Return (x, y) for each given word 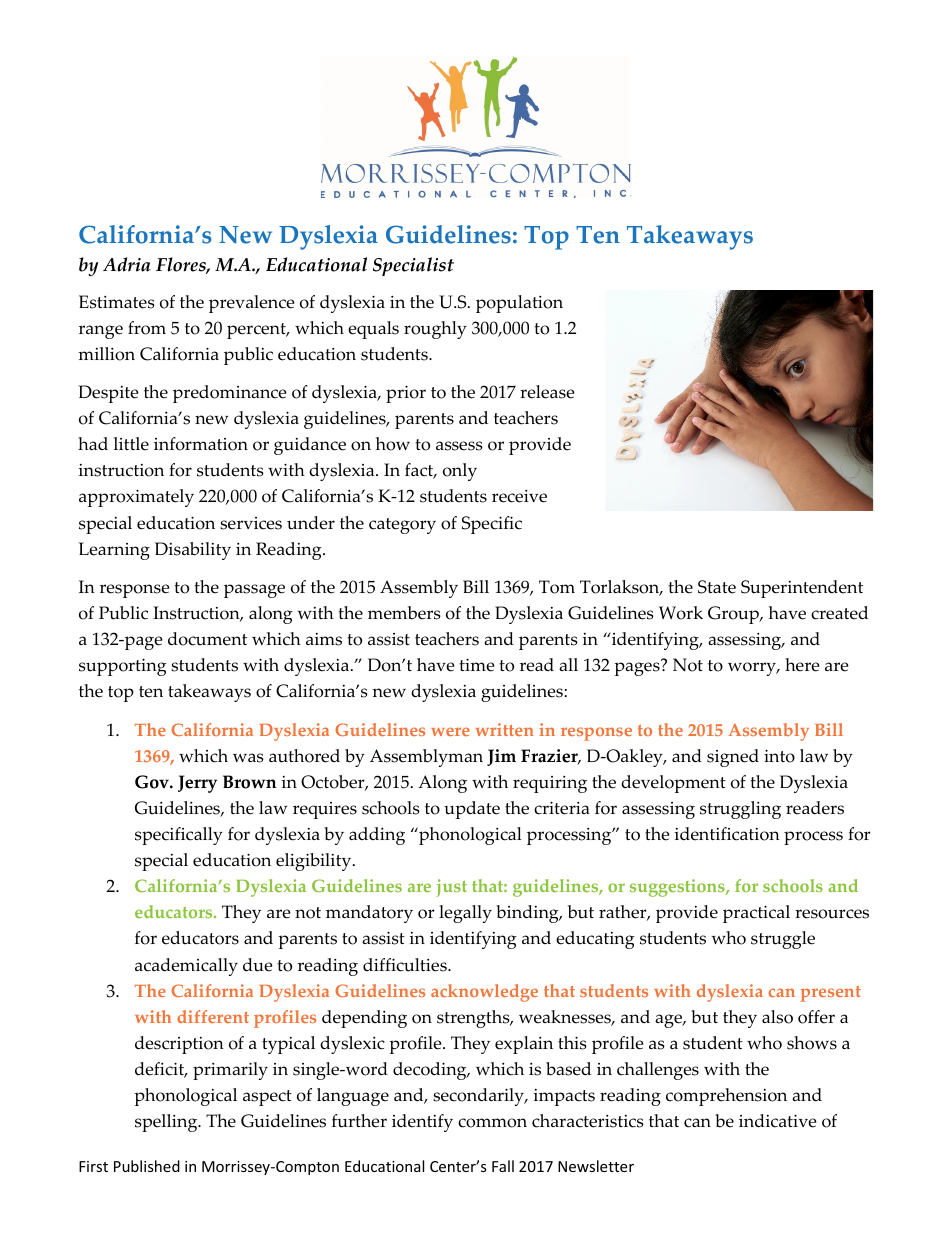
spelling (167, 1123)
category (402, 526)
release (547, 392)
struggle (783, 940)
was (248, 758)
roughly (435, 330)
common (492, 1123)
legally (465, 914)
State (717, 587)
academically (186, 967)
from (147, 328)
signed (733, 758)
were (450, 731)
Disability (193, 551)
